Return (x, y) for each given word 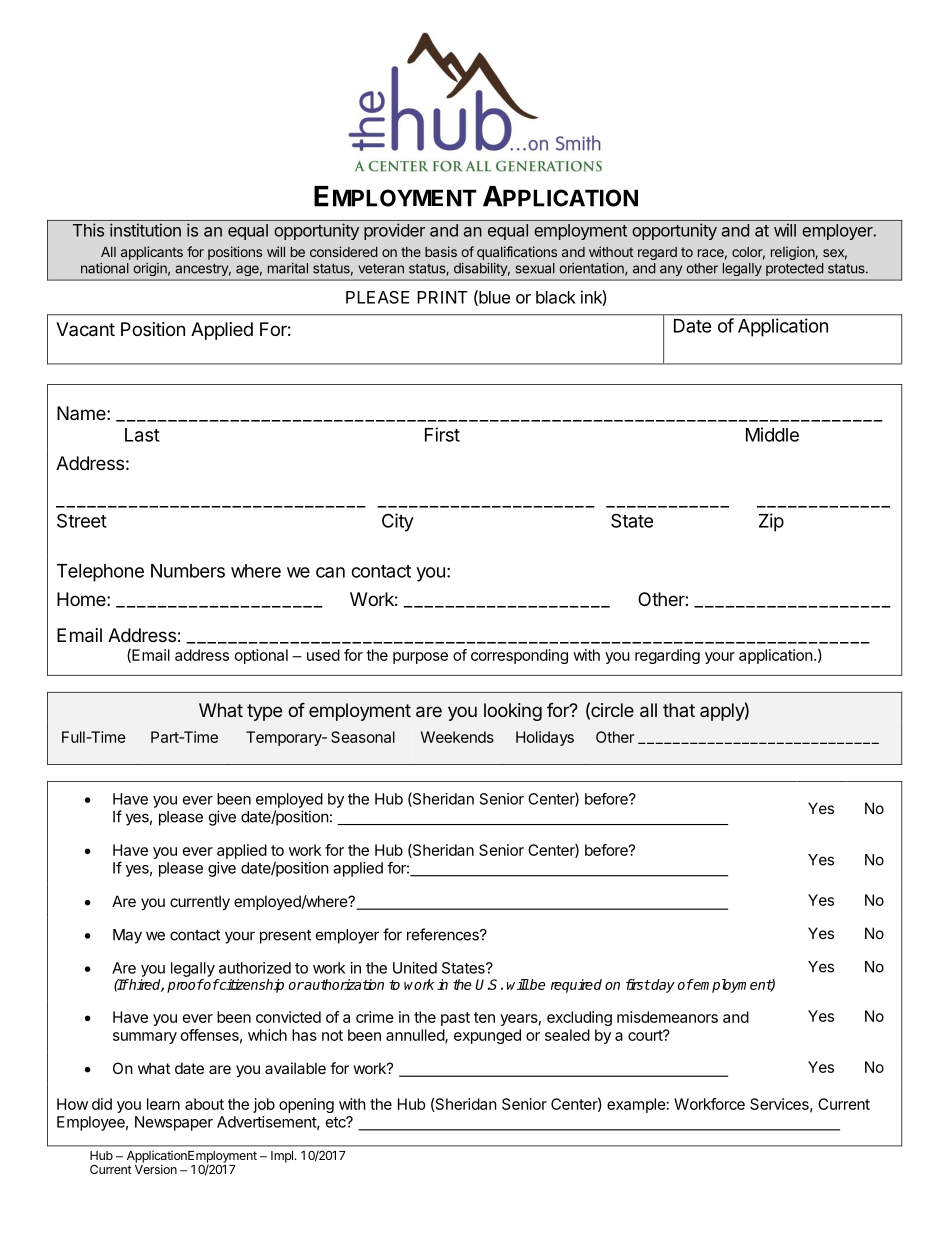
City (398, 522)
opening (306, 1105)
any (671, 270)
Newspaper (174, 1123)
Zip (771, 522)
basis (441, 251)
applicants (152, 253)
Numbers (188, 571)
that (679, 710)
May (127, 936)
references (444, 934)
